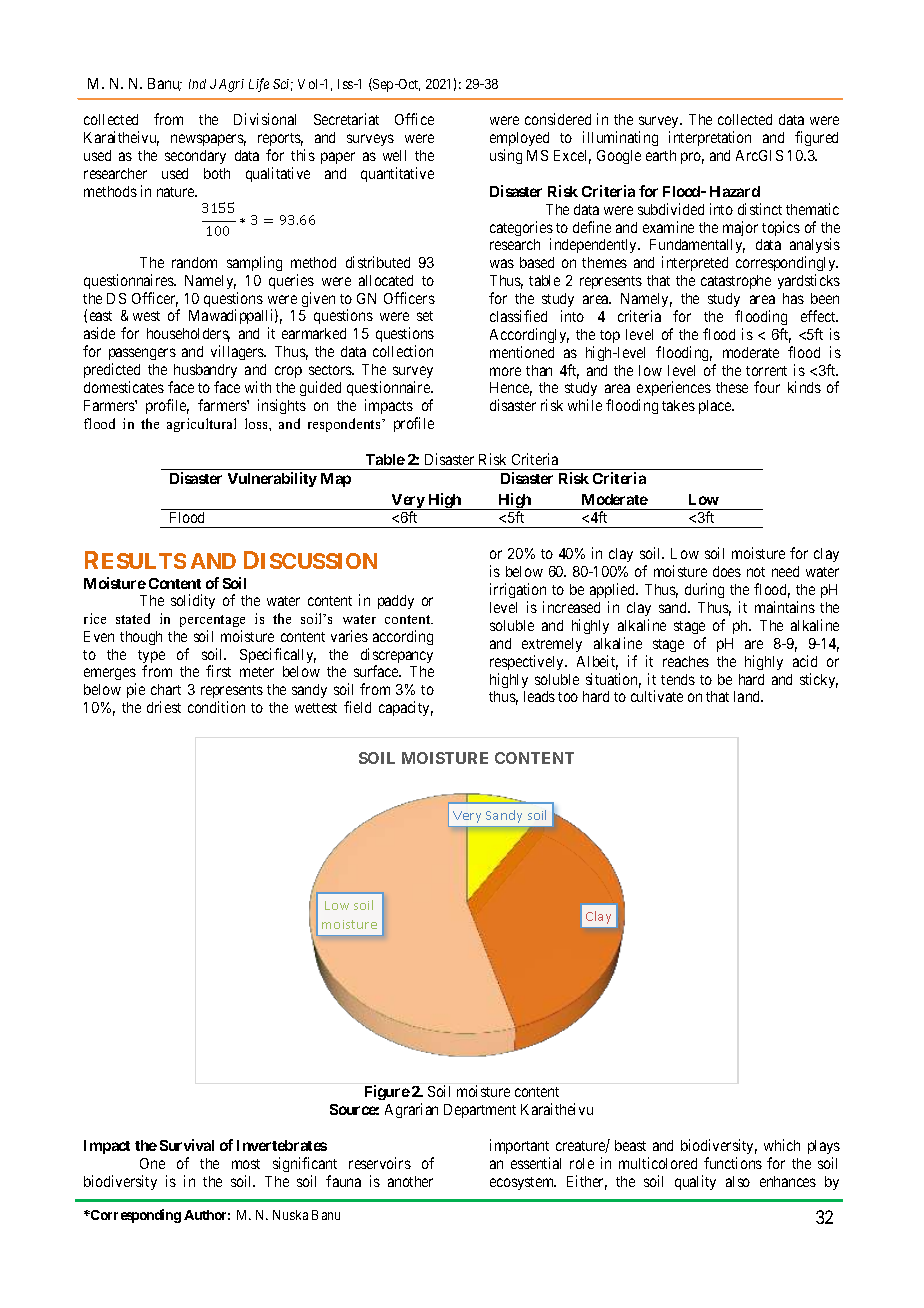  Describe the element at coordinates (733, 1163) in the document. I see `functions` at that location.
